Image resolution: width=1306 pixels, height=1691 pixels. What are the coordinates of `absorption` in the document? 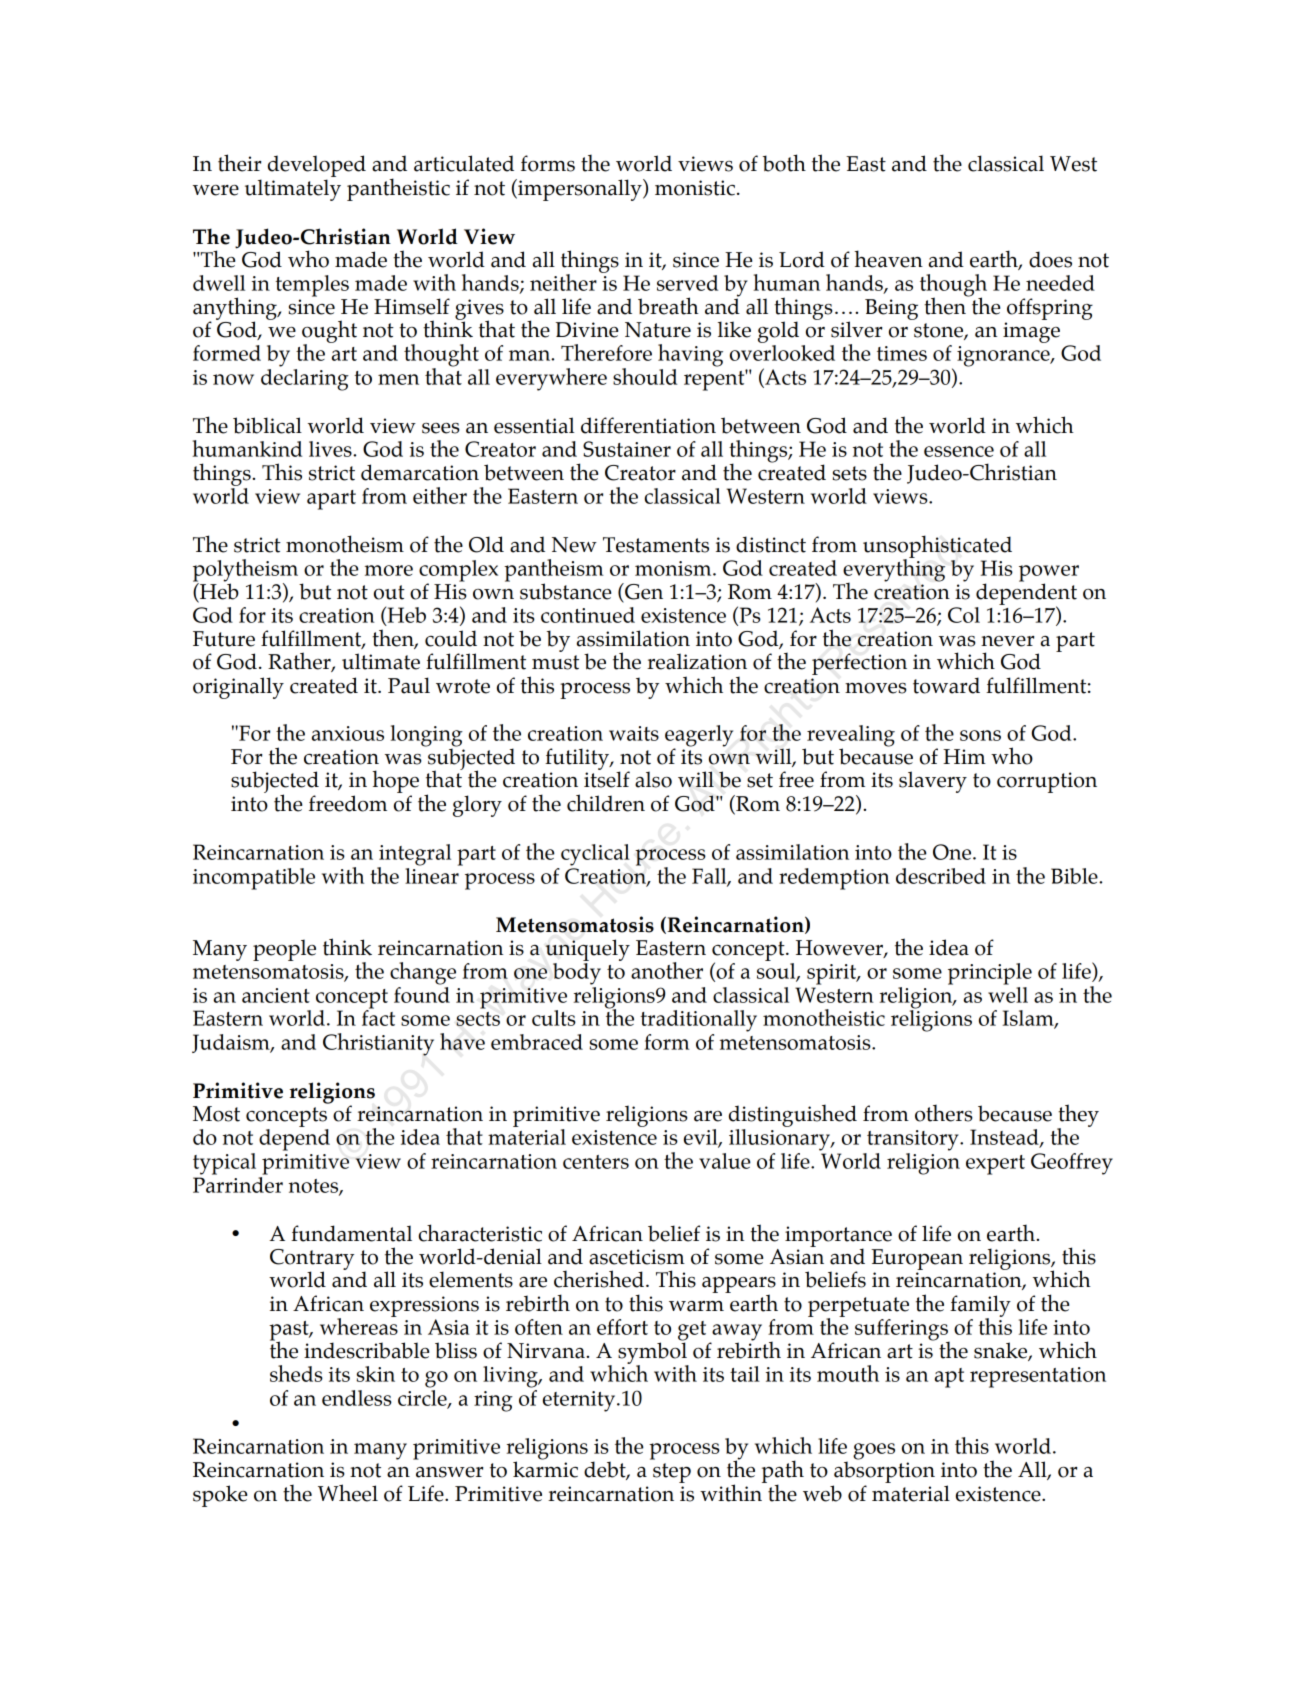 It's located at (884, 1471).
